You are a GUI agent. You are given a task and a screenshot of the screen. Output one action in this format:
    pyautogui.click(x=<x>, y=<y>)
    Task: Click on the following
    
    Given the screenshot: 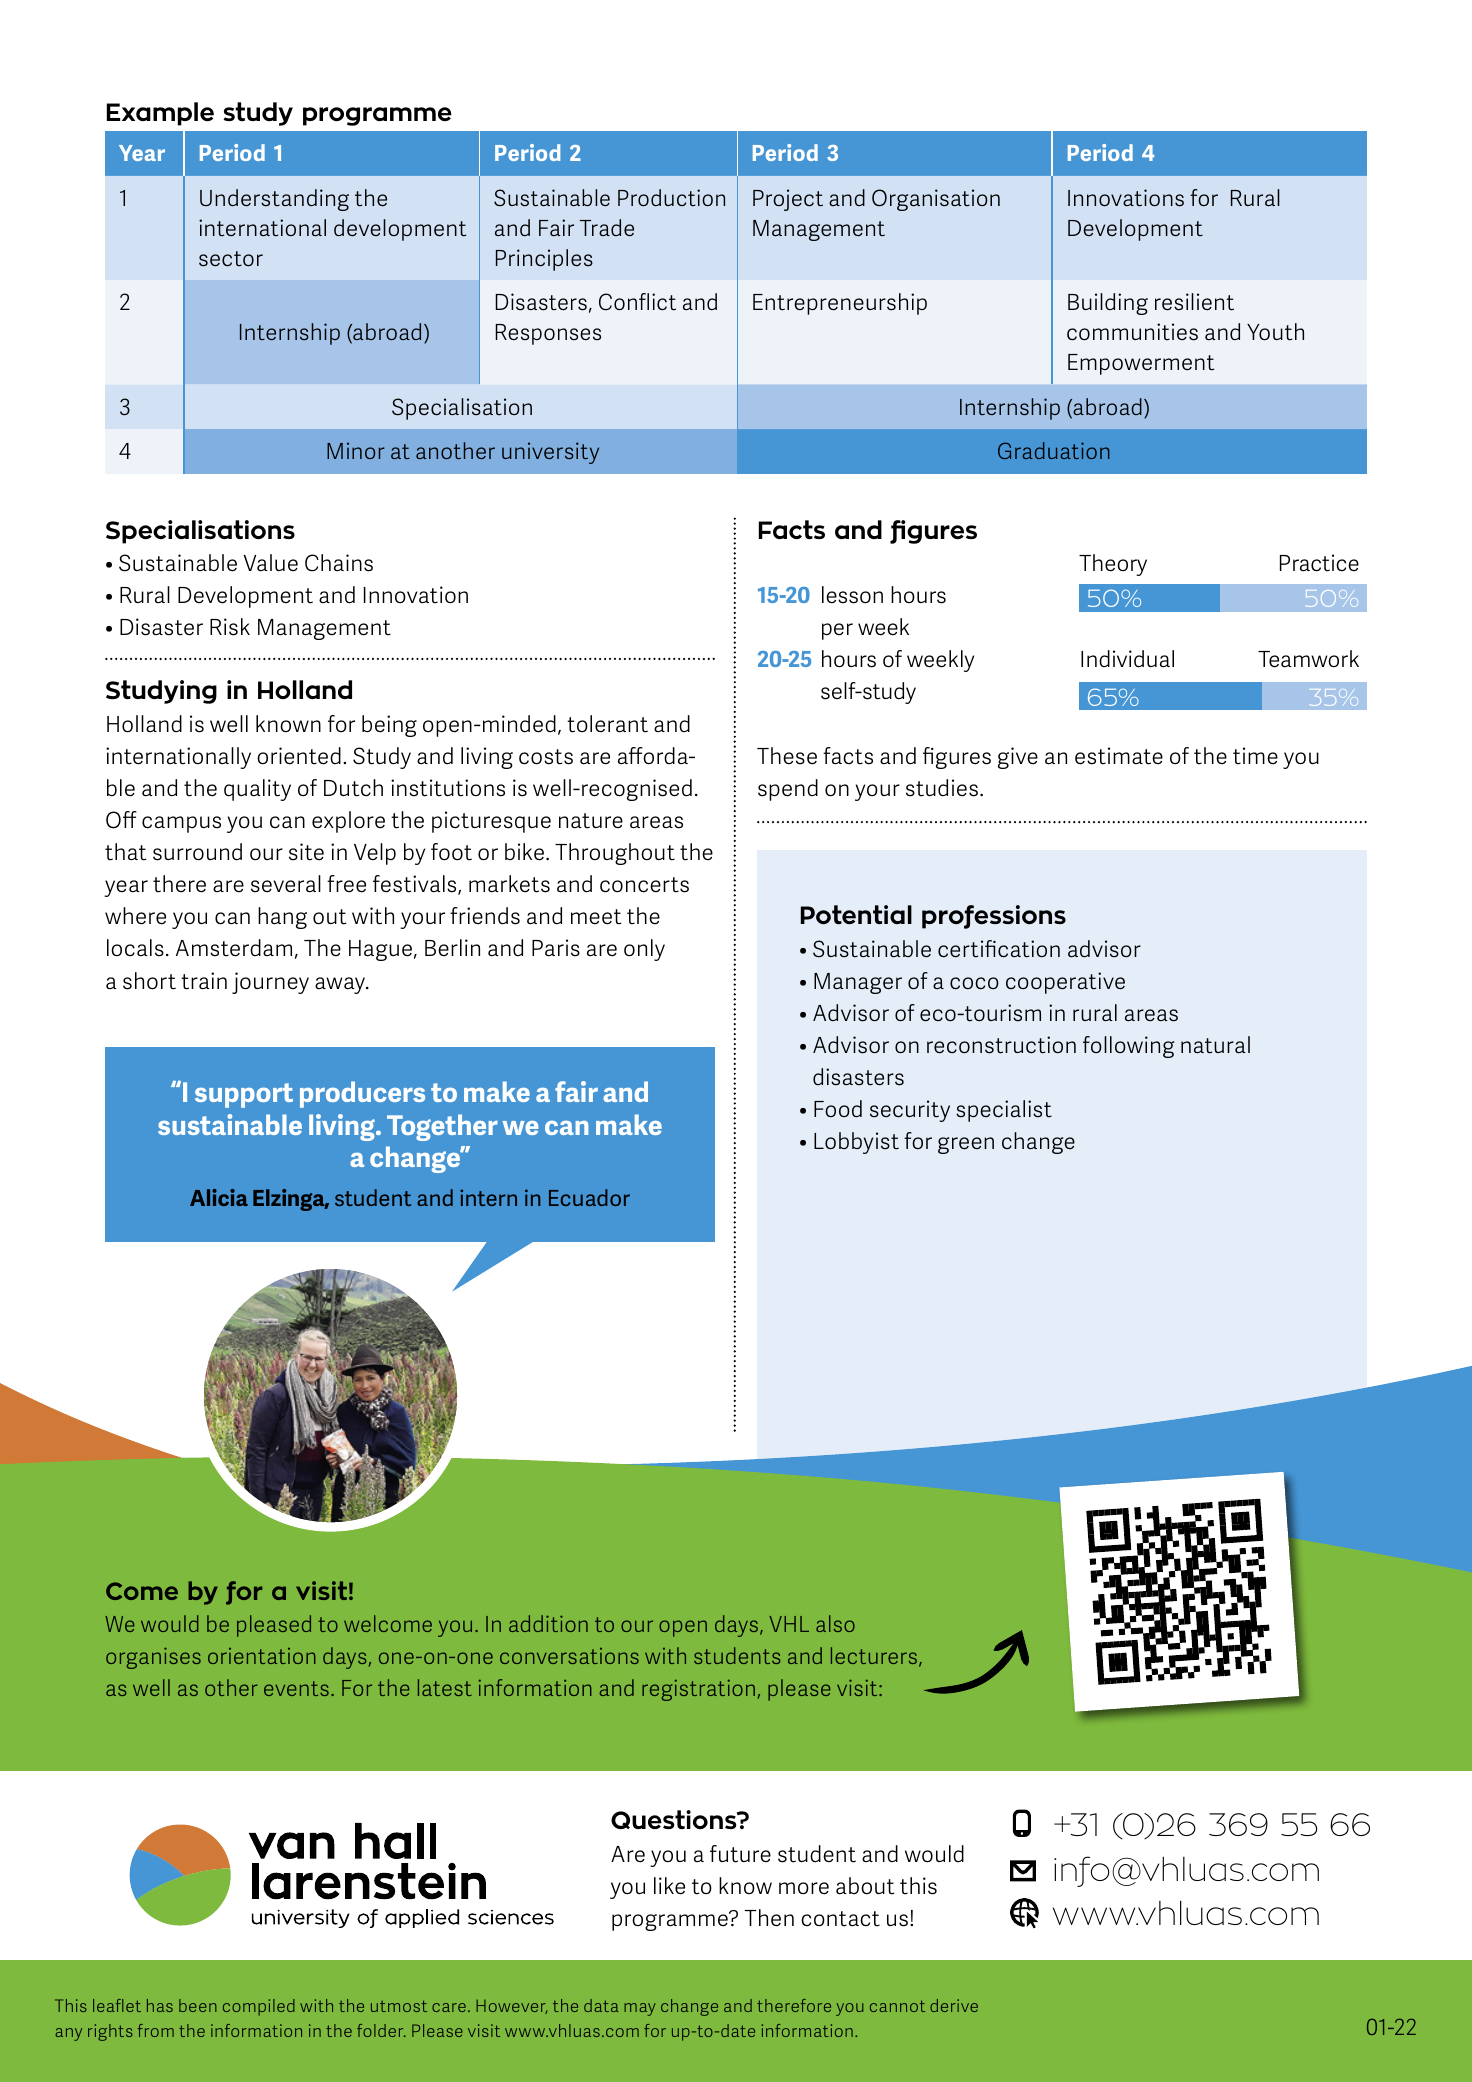 What is the action you would take?
    pyautogui.click(x=1128, y=1047)
